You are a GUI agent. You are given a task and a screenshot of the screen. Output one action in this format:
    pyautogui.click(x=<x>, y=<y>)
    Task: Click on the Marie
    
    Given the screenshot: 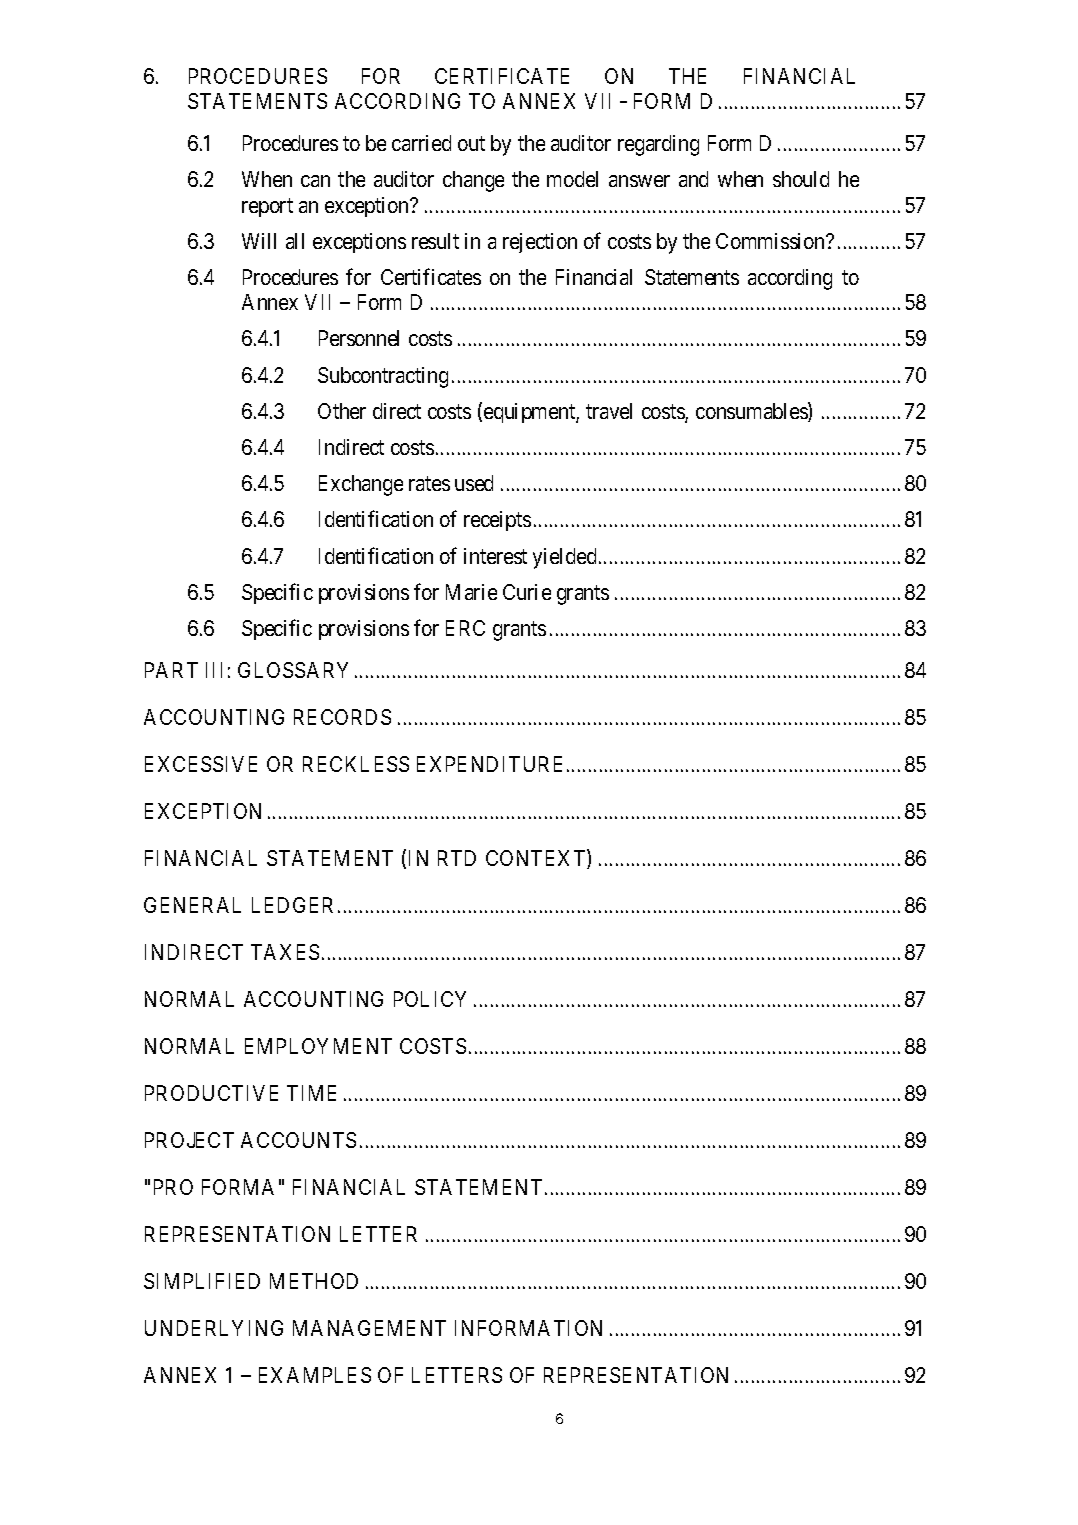 What is the action you would take?
    pyautogui.click(x=471, y=592)
